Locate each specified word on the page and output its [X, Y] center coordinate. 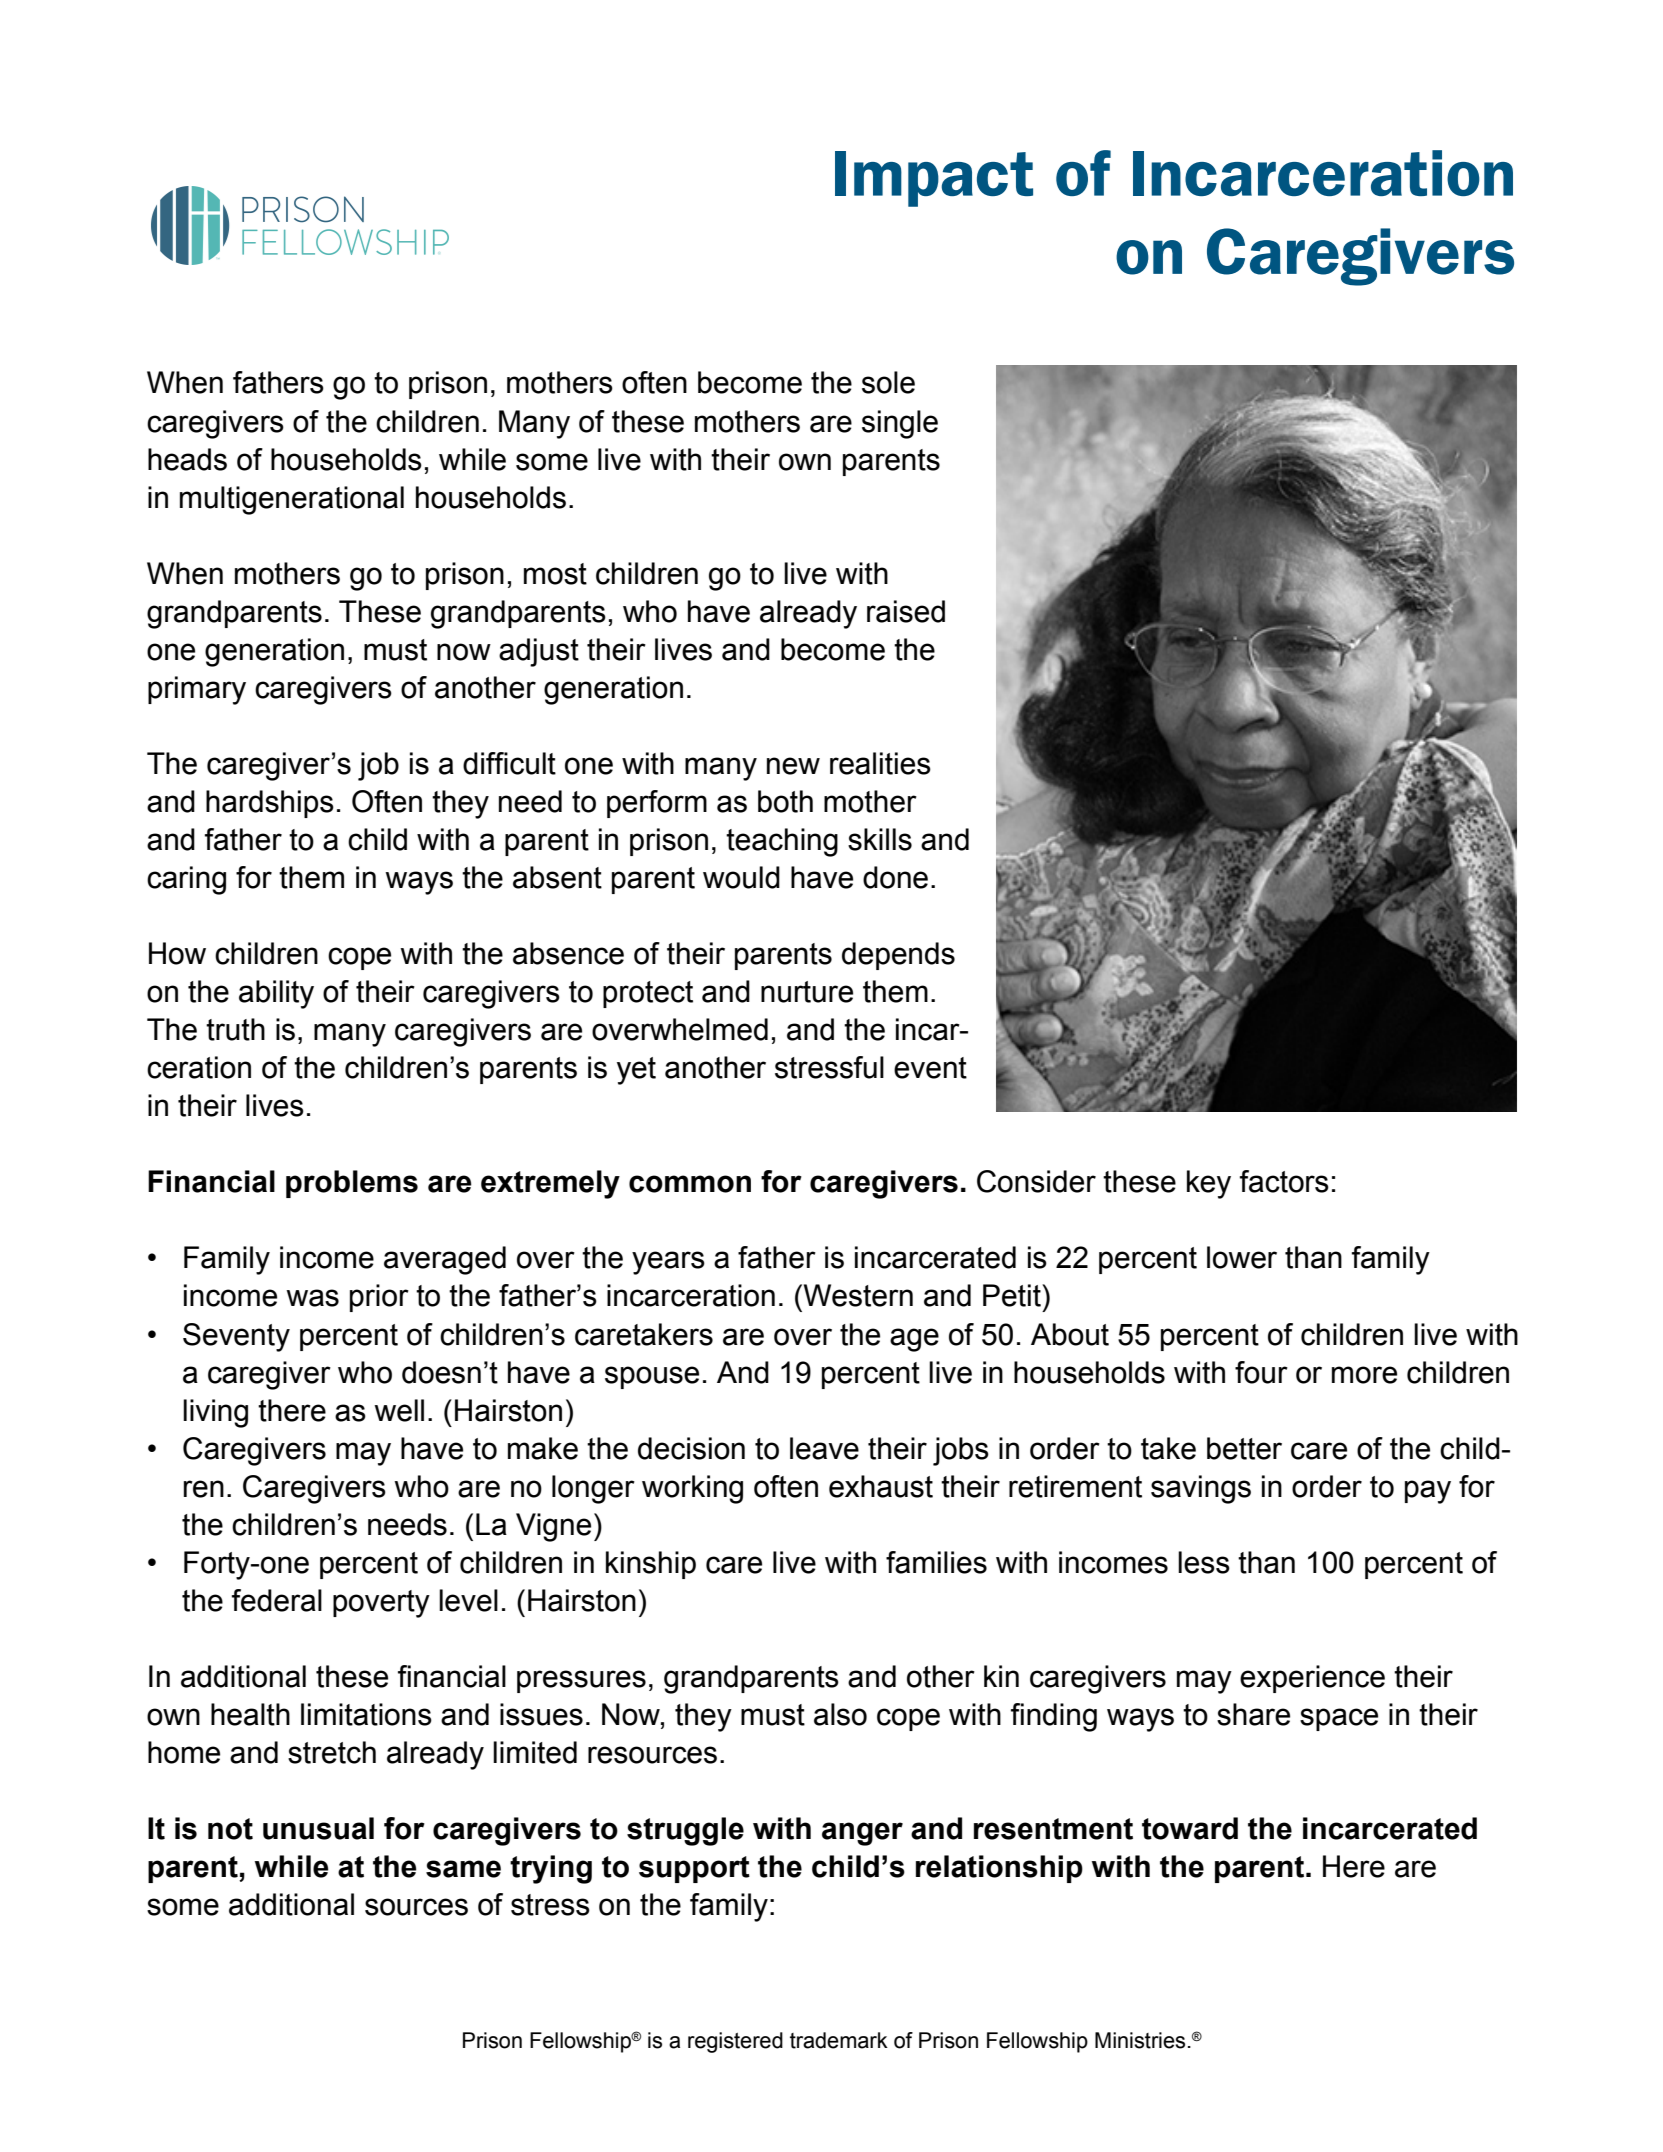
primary [197, 690]
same [463, 1869]
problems [352, 1184]
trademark [839, 2040]
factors [1284, 1181]
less [1204, 1562]
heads [187, 459]
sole [888, 382]
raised [906, 611]
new [793, 766]
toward [1190, 1828]
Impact [934, 179]
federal [277, 1600]
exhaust [881, 1486]
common [690, 1184]
